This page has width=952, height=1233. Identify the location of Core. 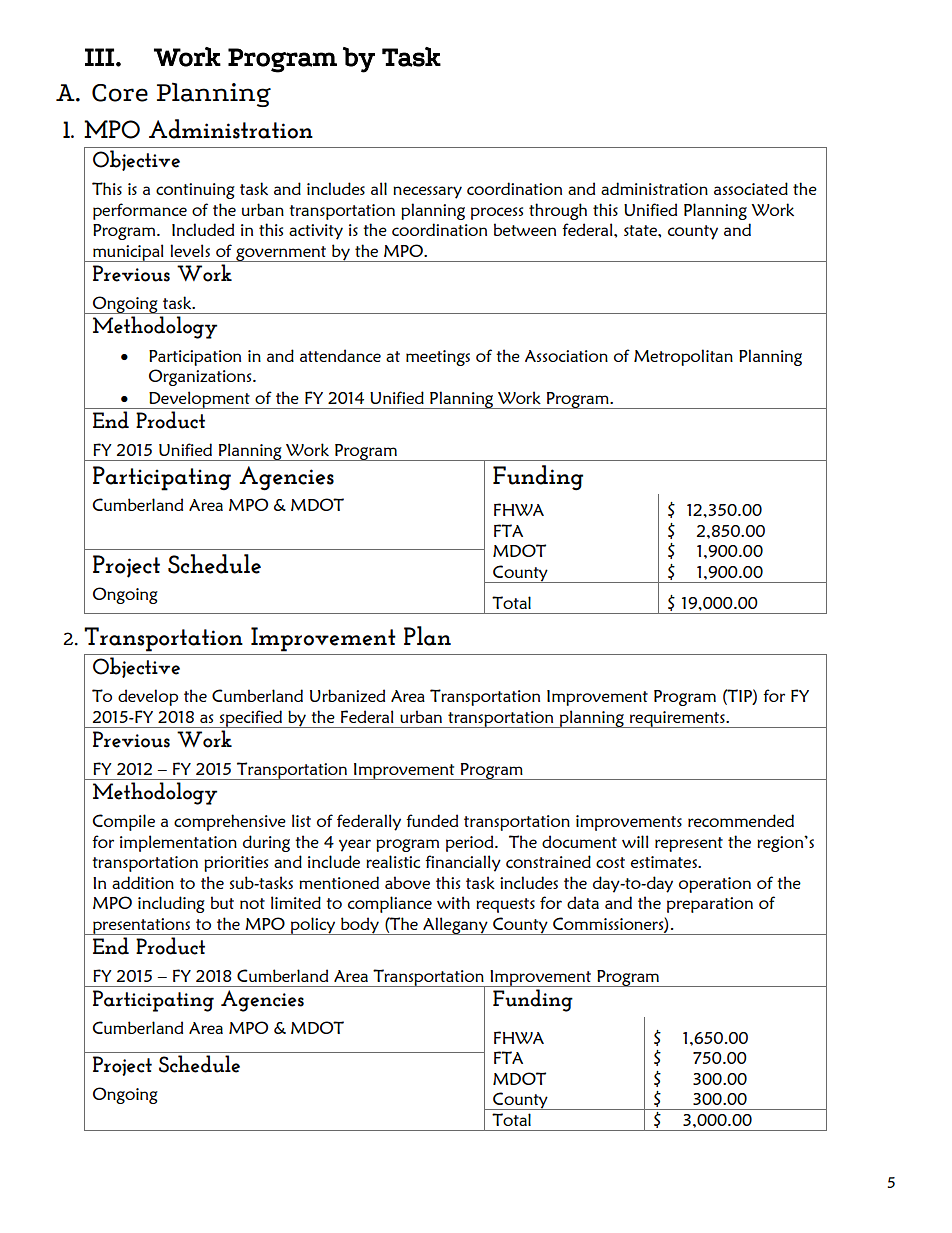
(120, 93).
